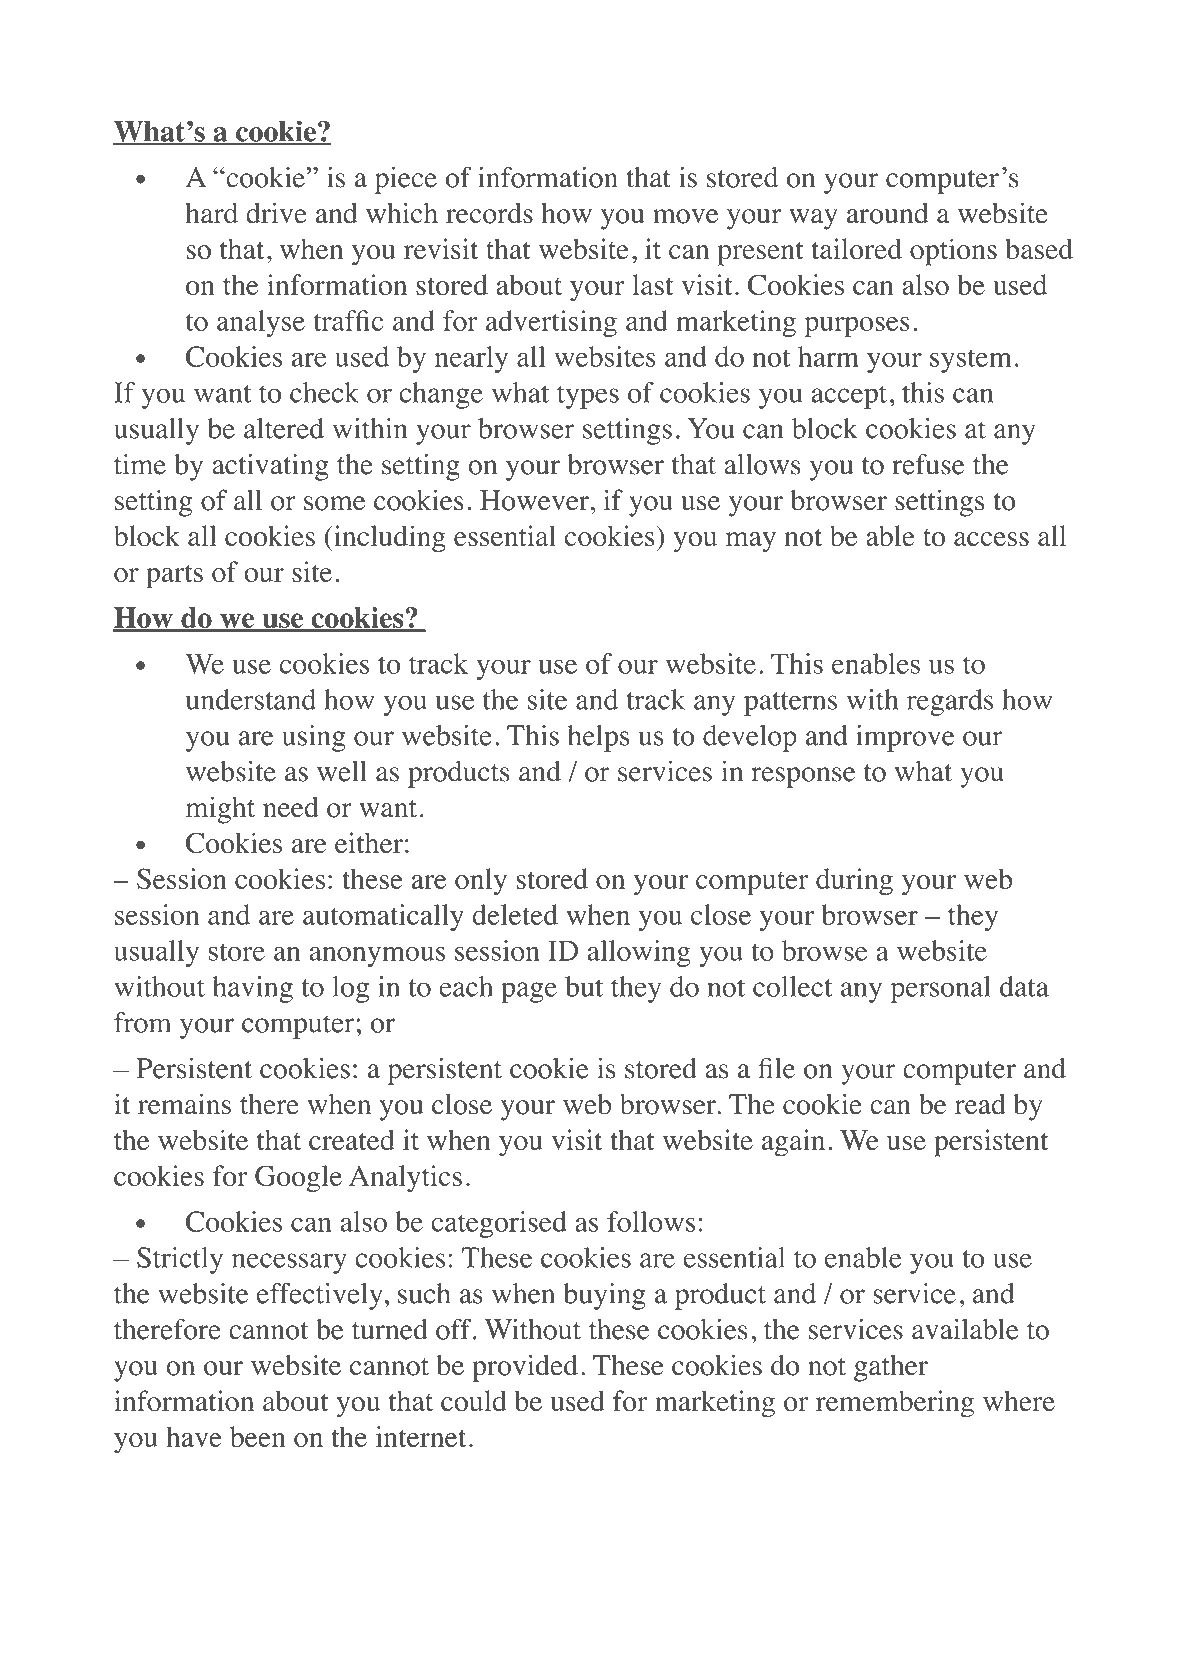 The width and height of the document is (1186, 1678). What do you see at coordinates (888, 213) in the document?
I see `around` at bounding box center [888, 213].
